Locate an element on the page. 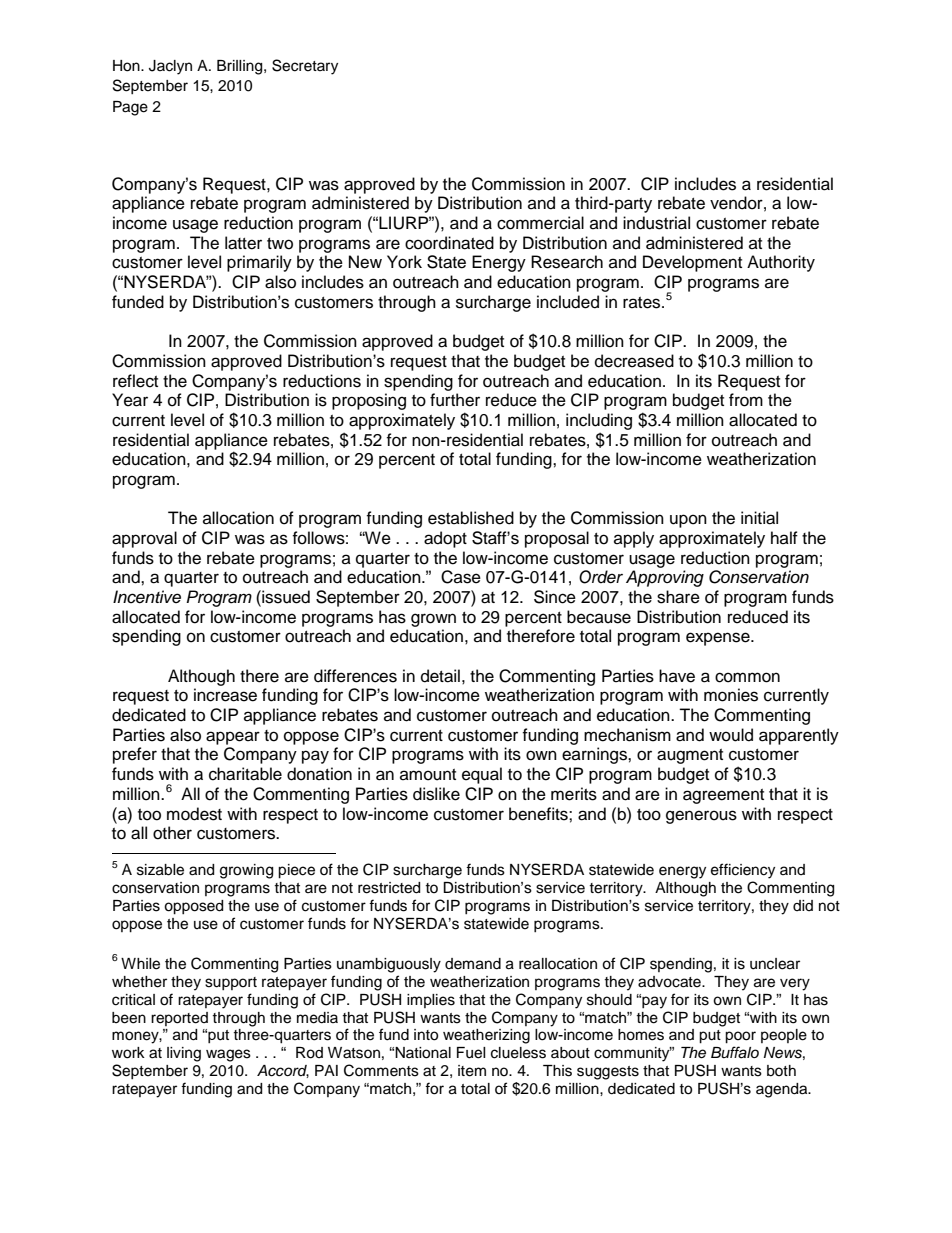 The height and width of the page is (1233, 952). wages is located at coordinates (228, 1055).
